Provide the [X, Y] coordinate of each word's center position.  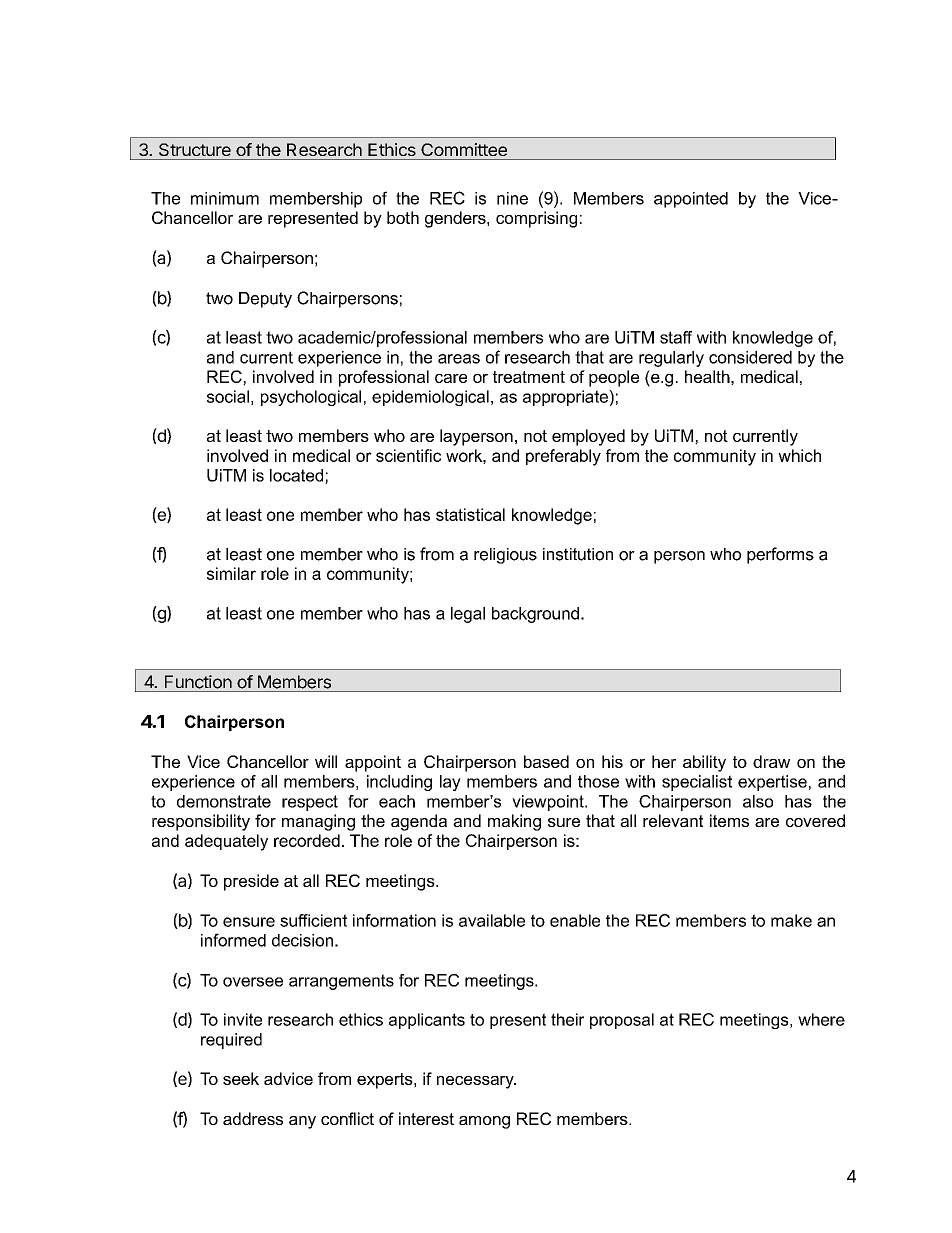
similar [231, 573]
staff [676, 337]
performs [780, 555]
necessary [476, 1082]
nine [512, 198]
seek [241, 1078]
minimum [225, 198]
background [535, 615]
